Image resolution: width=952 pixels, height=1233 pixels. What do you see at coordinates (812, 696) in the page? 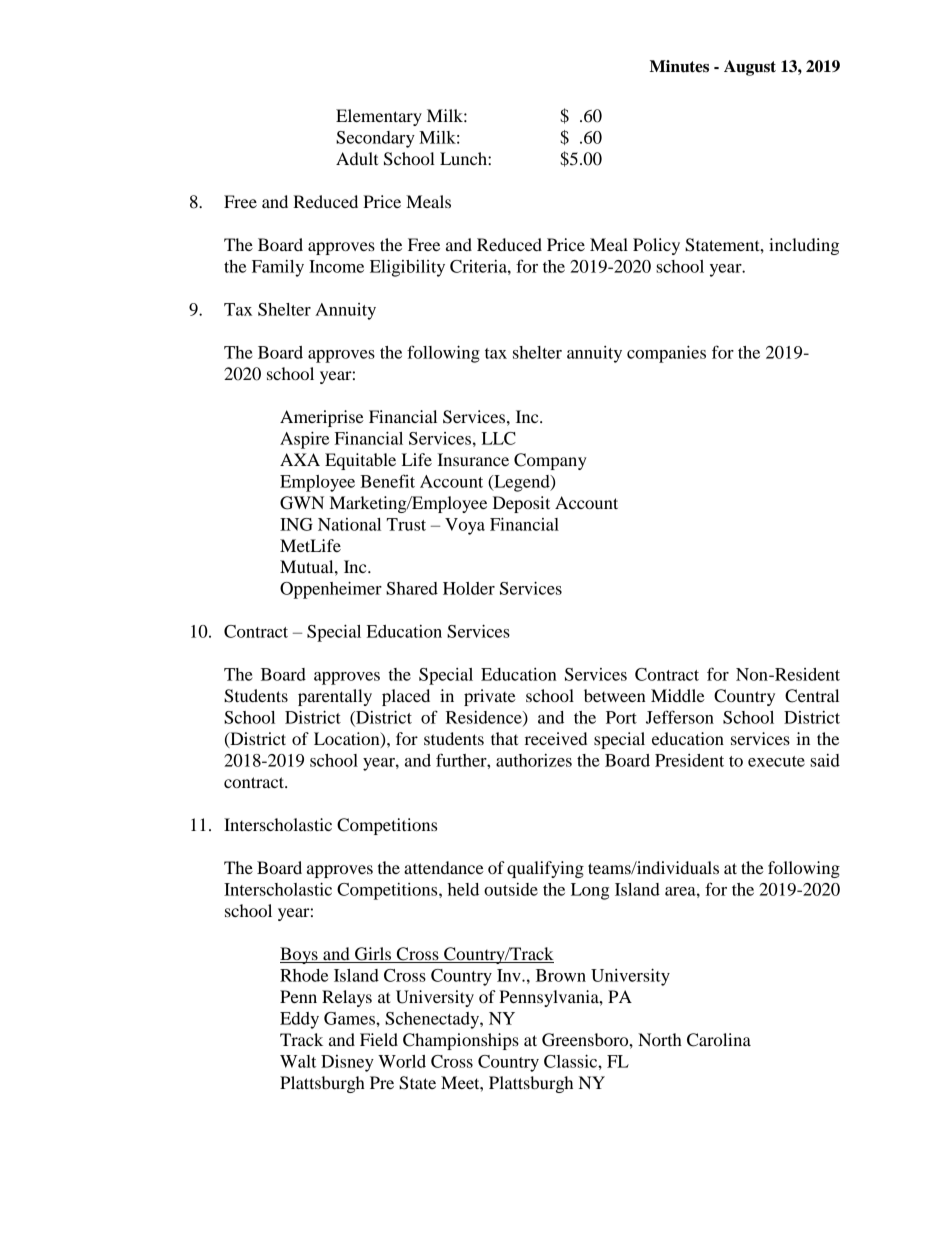
I see `Central` at bounding box center [812, 696].
